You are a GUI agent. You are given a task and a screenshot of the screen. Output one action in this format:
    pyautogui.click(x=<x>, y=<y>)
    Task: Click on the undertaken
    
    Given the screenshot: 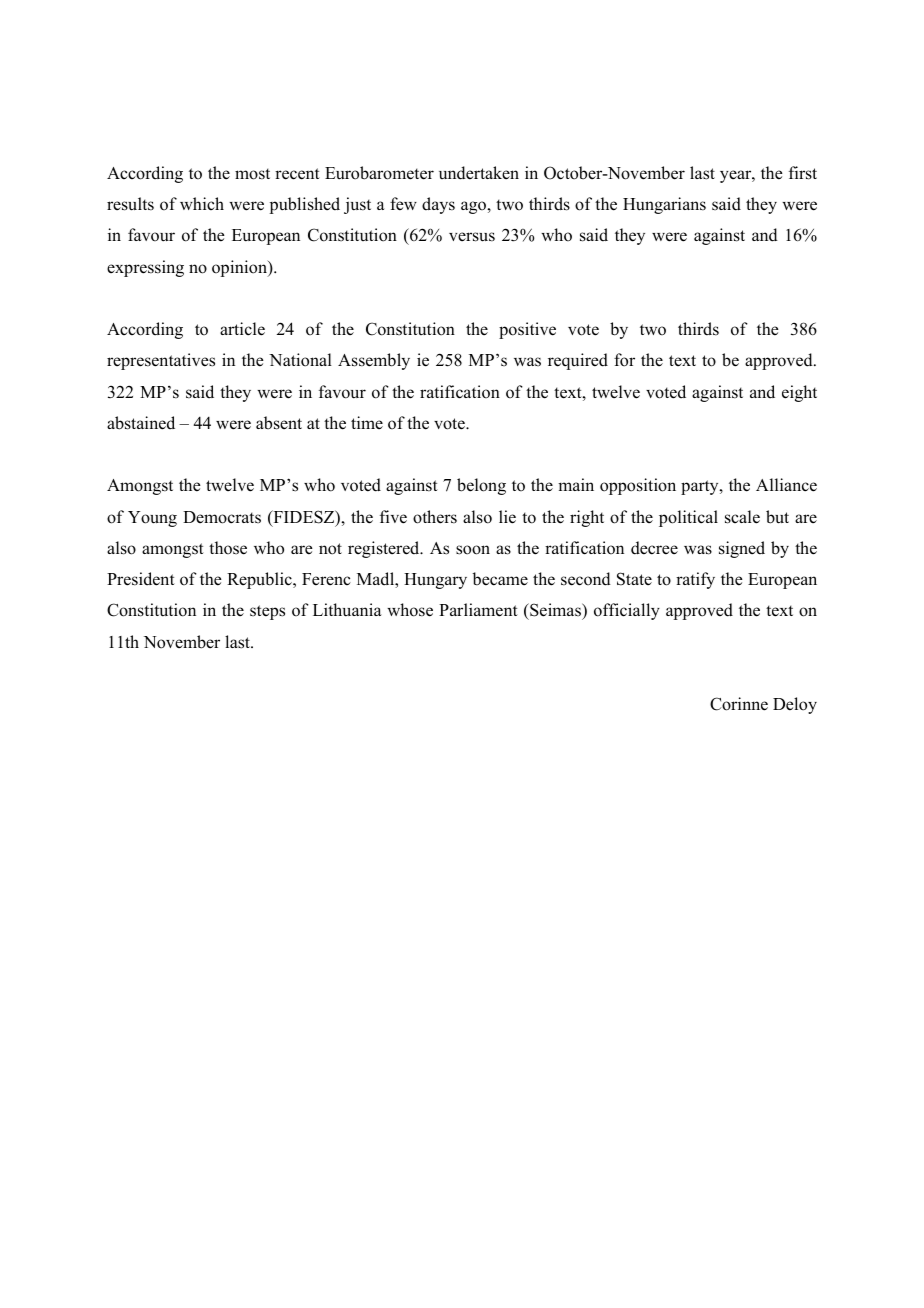 What is the action you would take?
    pyautogui.click(x=479, y=173)
